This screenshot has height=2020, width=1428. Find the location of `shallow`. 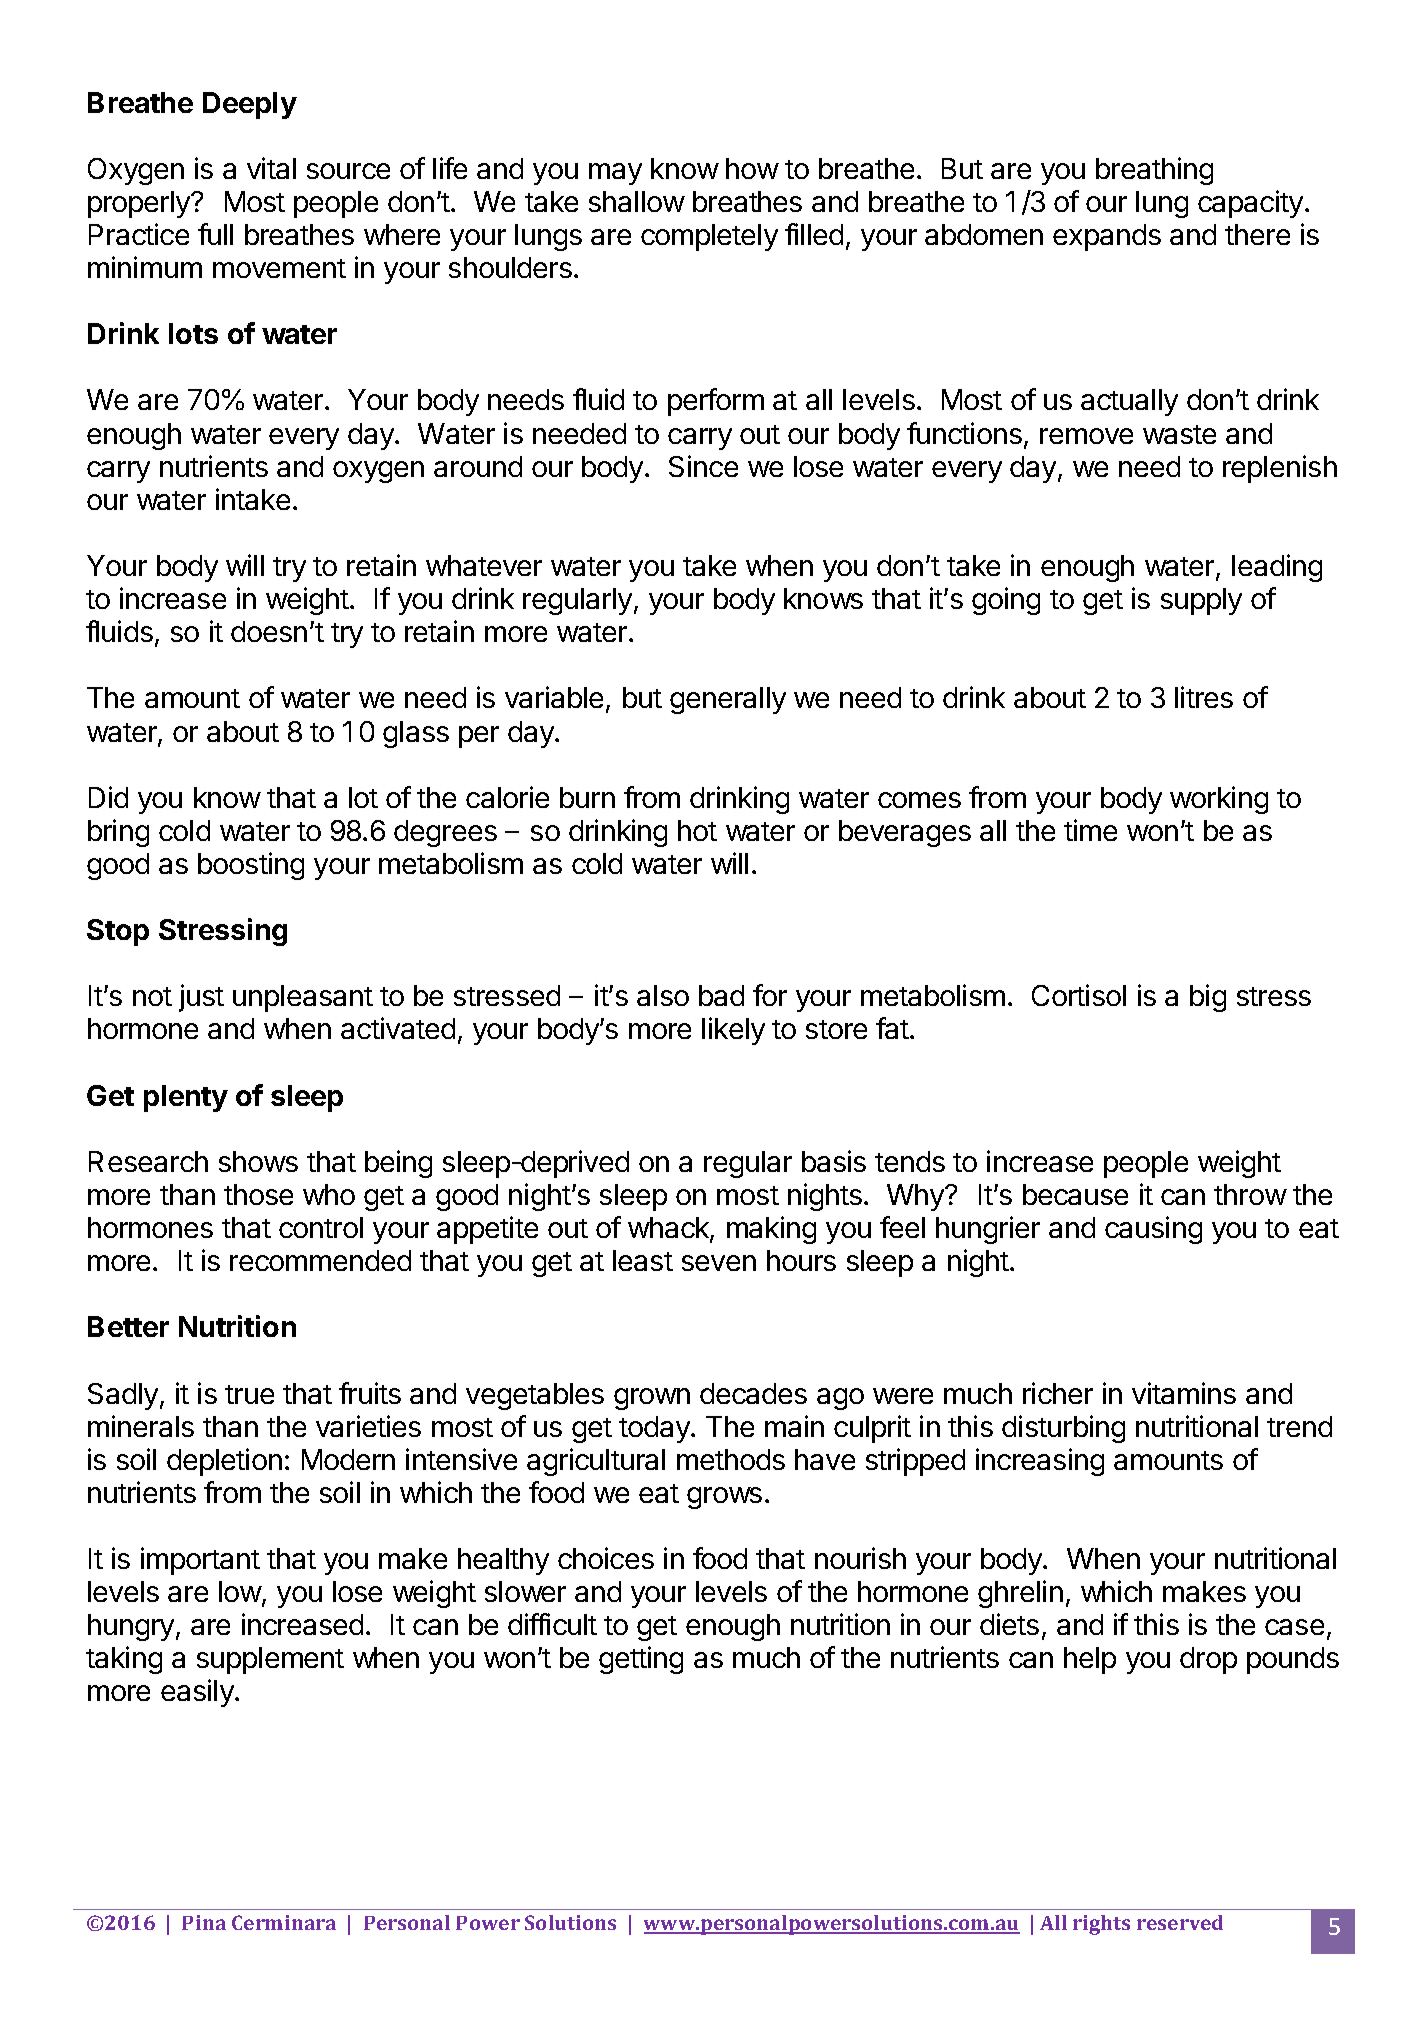

shallow is located at coordinates (637, 201).
